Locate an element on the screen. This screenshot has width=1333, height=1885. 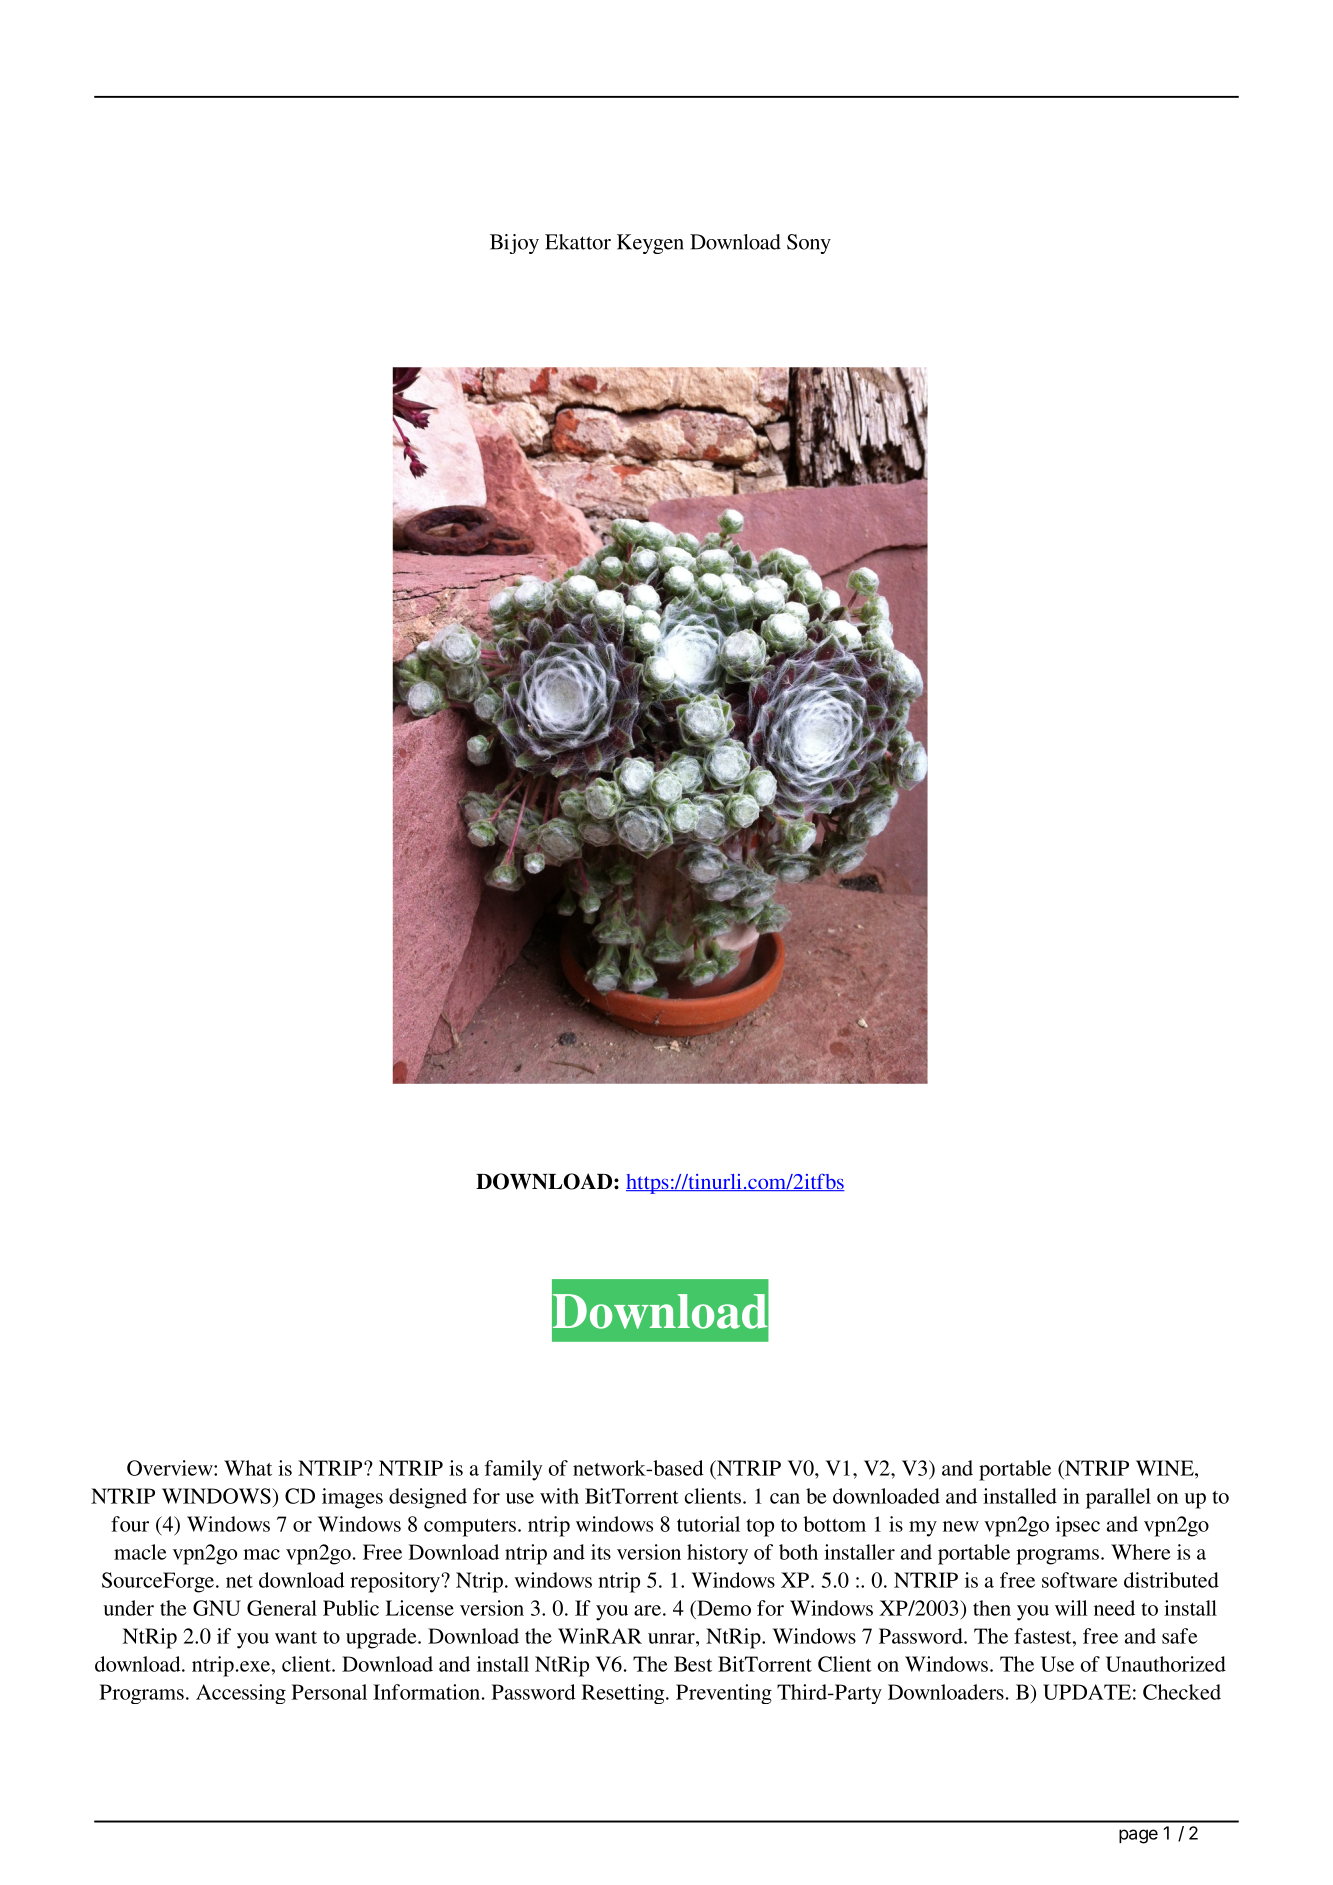
Sony is located at coordinates (809, 244).
